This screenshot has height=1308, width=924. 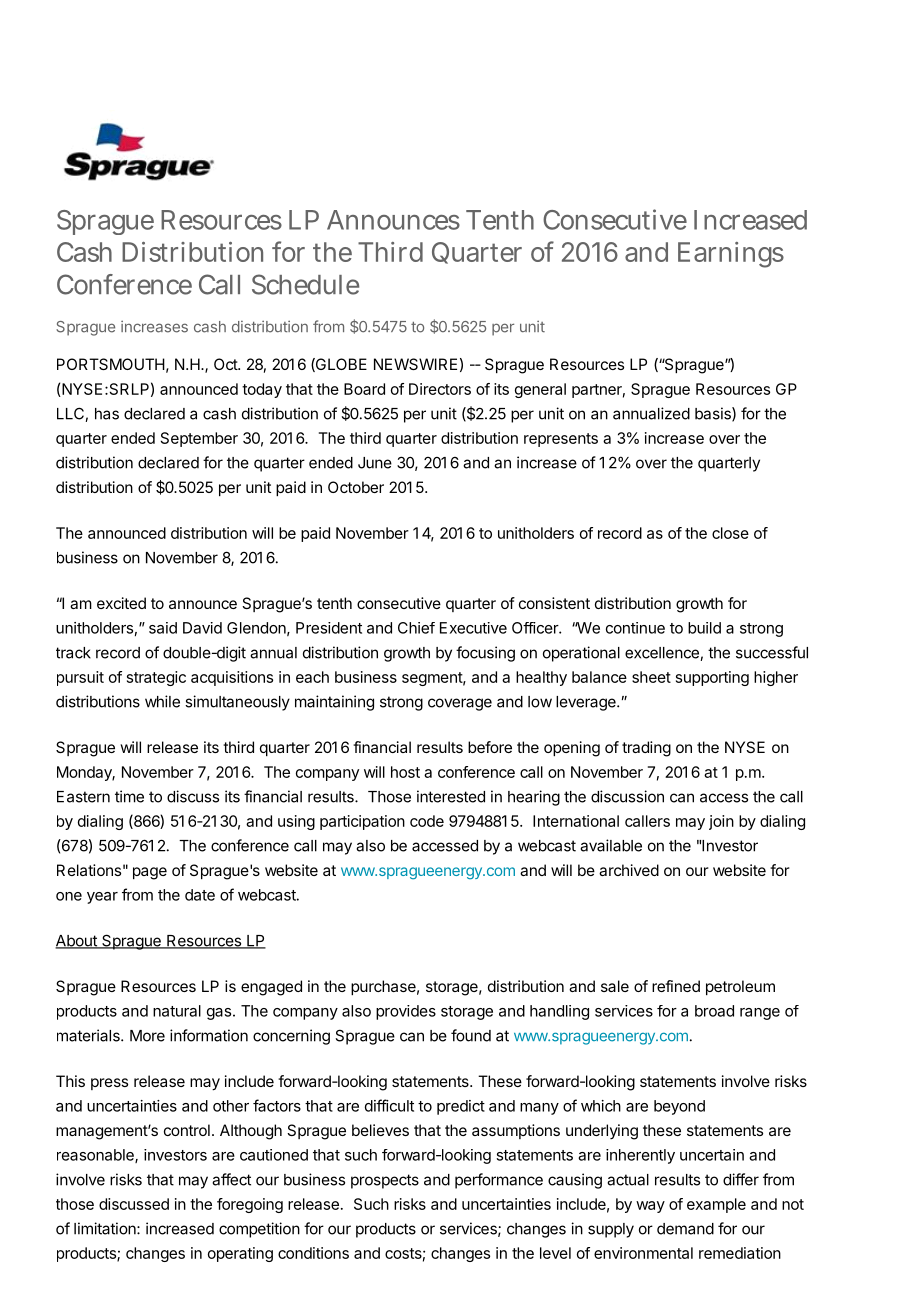 What do you see at coordinates (676, 986) in the screenshot?
I see `refined` at bounding box center [676, 986].
